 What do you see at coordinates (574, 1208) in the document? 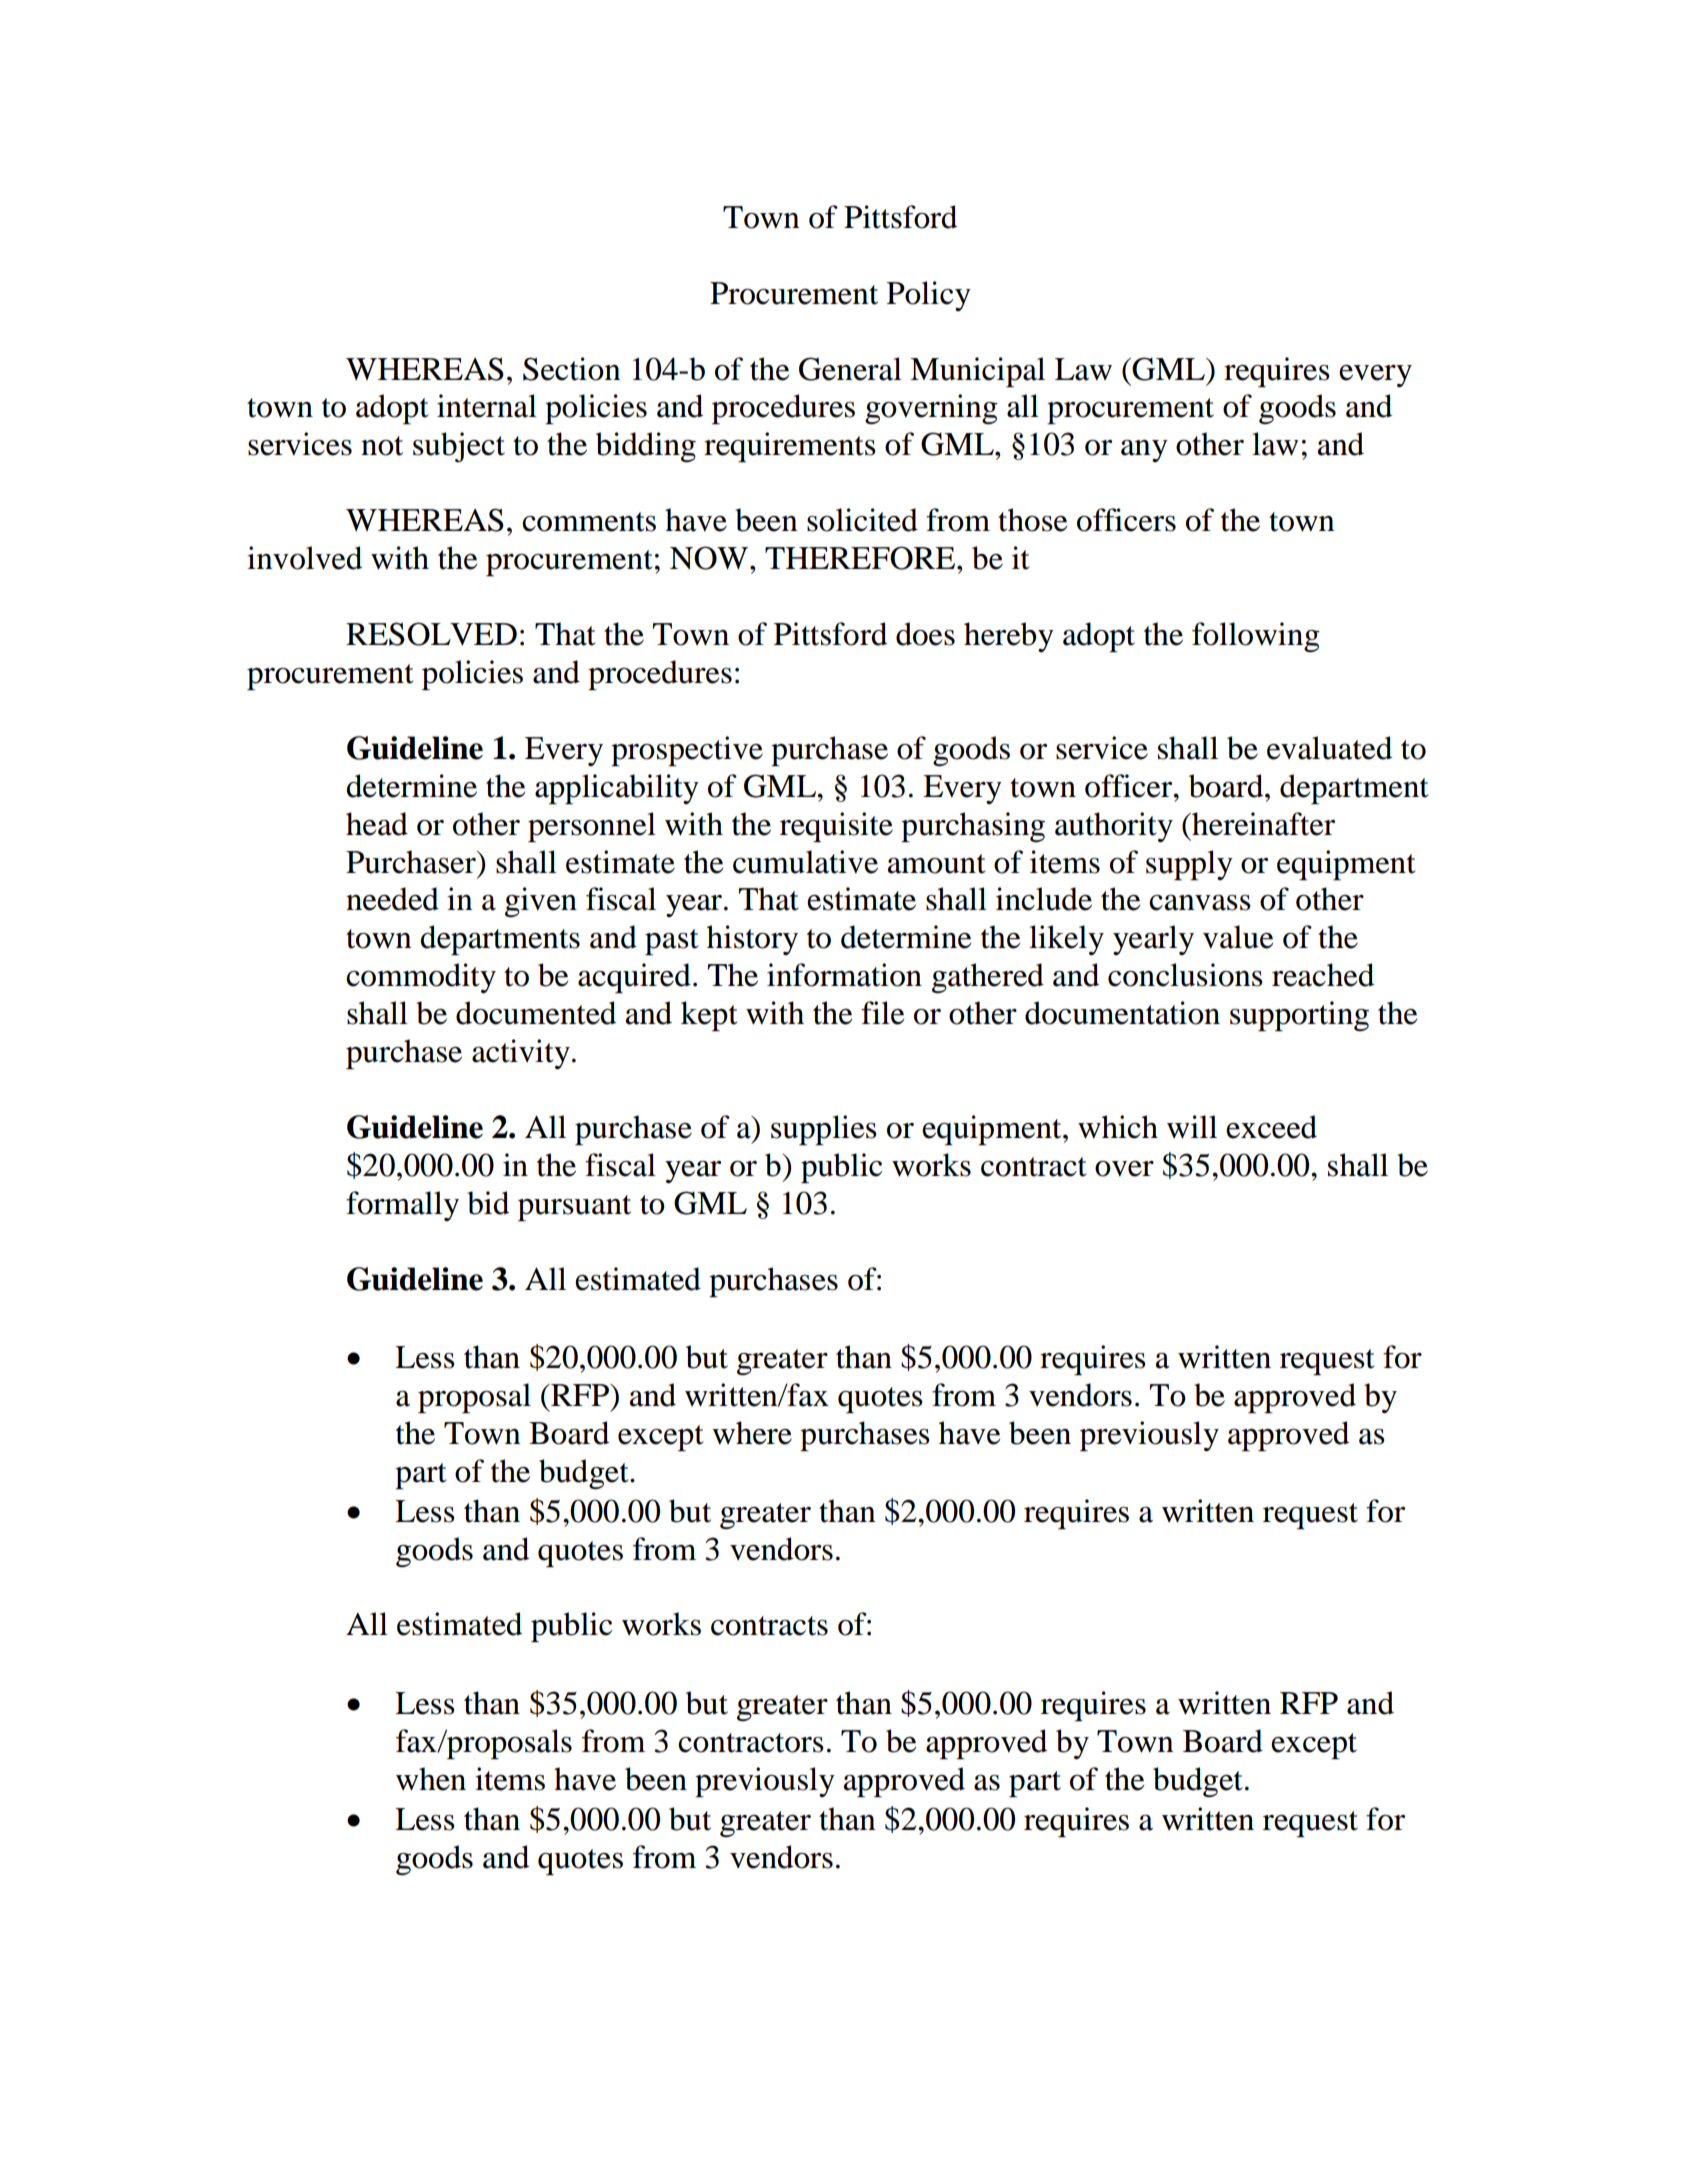
I see `pursuant` at bounding box center [574, 1208].
